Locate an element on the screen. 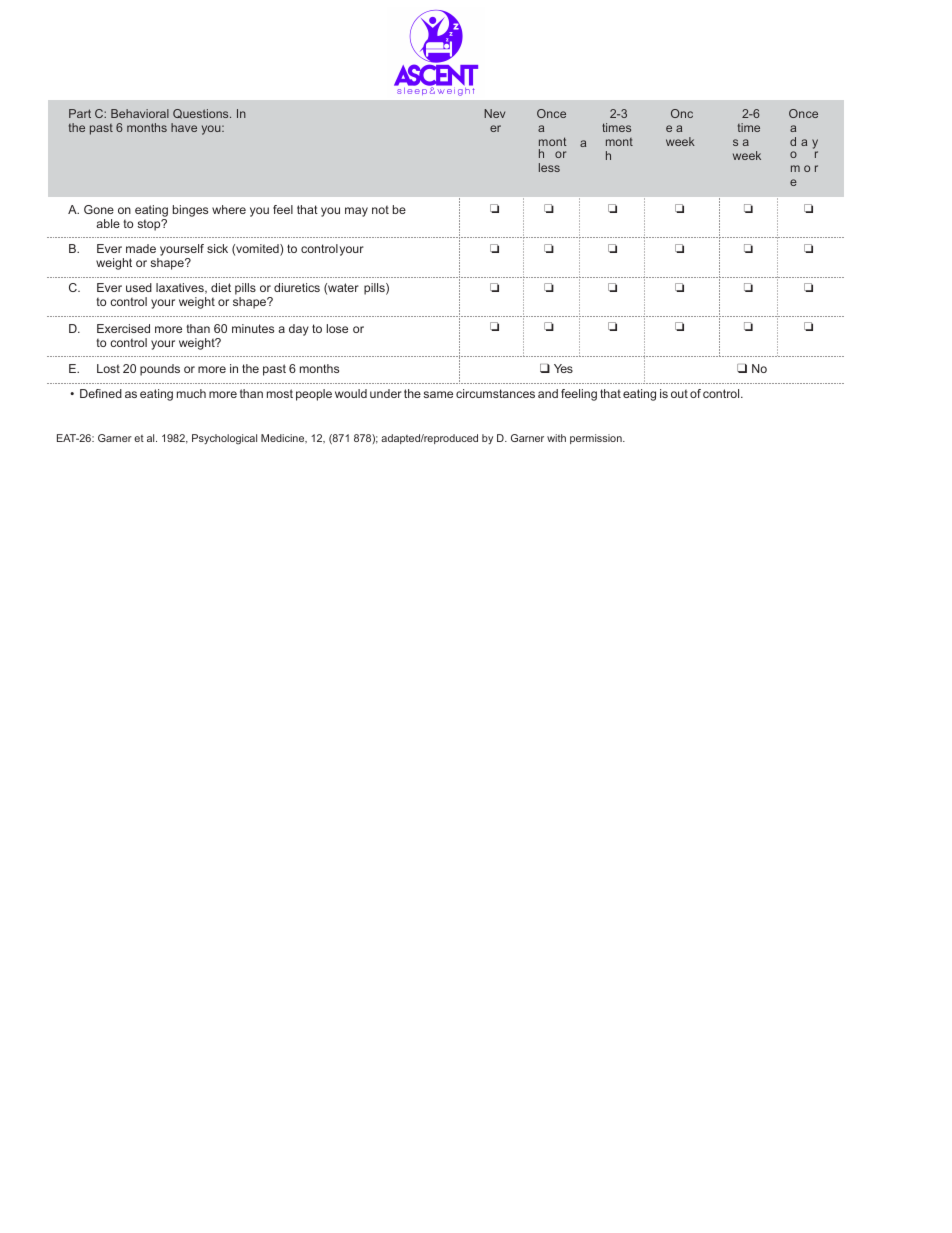  not is located at coordinates (380, 210).
